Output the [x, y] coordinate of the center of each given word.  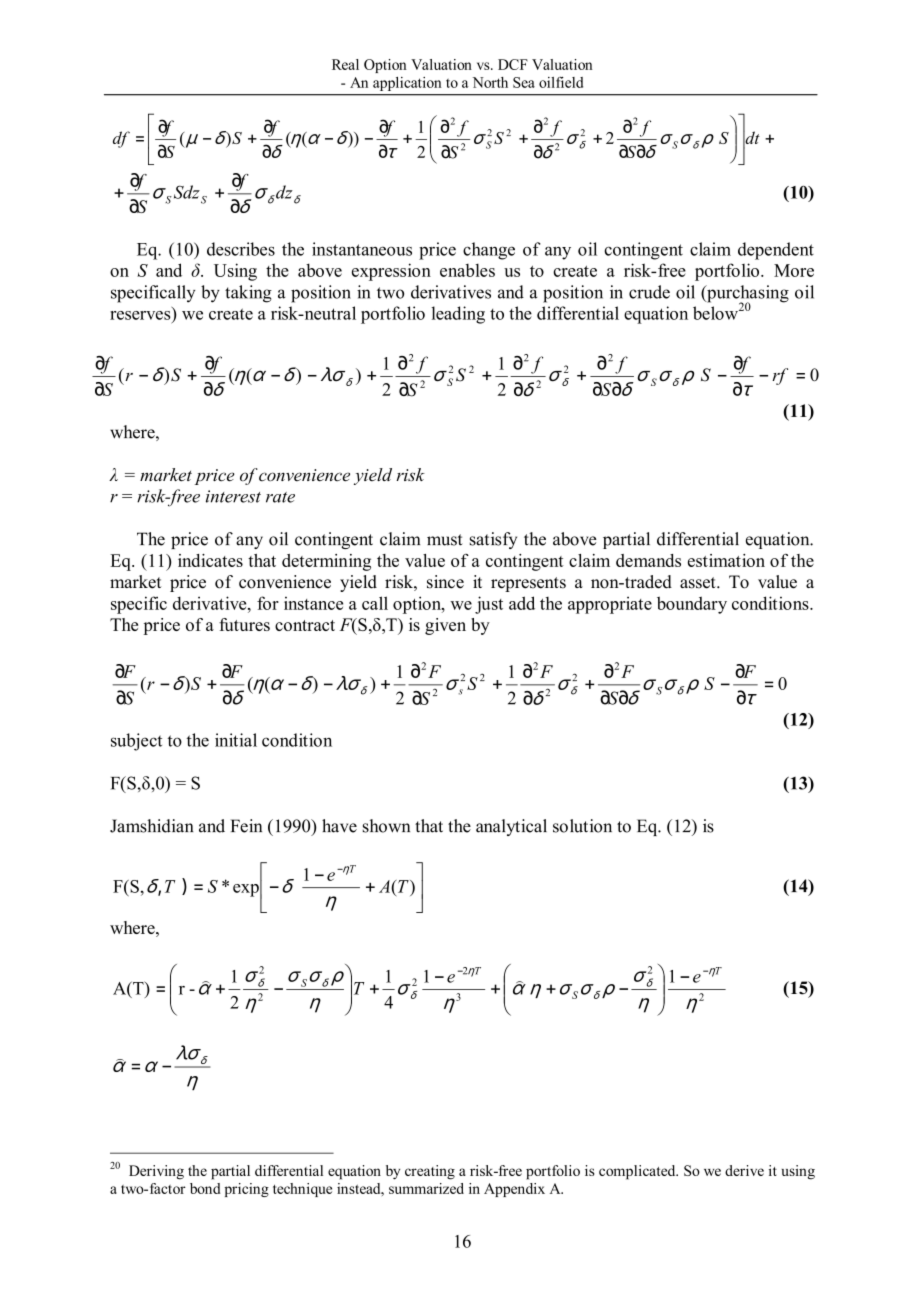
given [445, 626]
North [490, 82]
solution [582, 826]
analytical [511, 827]
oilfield [561, 82]
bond [205, 1188]
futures [244, 624]
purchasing [747, 295]
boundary [692, 605]
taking [248, 294]
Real [345, 64]
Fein [246, 826]
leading [458, 315]
